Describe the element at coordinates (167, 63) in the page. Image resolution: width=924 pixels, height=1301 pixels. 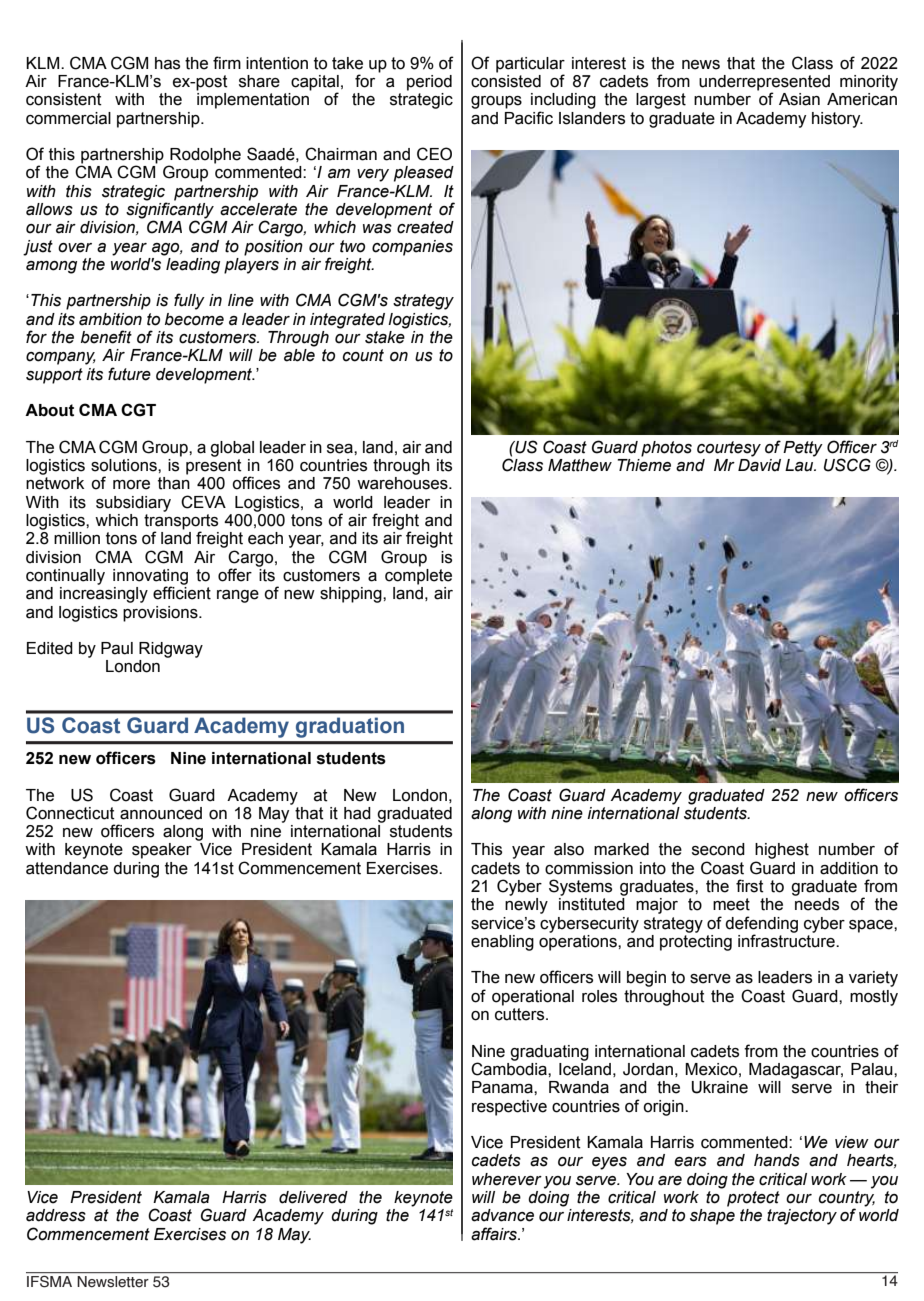
I see `has` at that location.
